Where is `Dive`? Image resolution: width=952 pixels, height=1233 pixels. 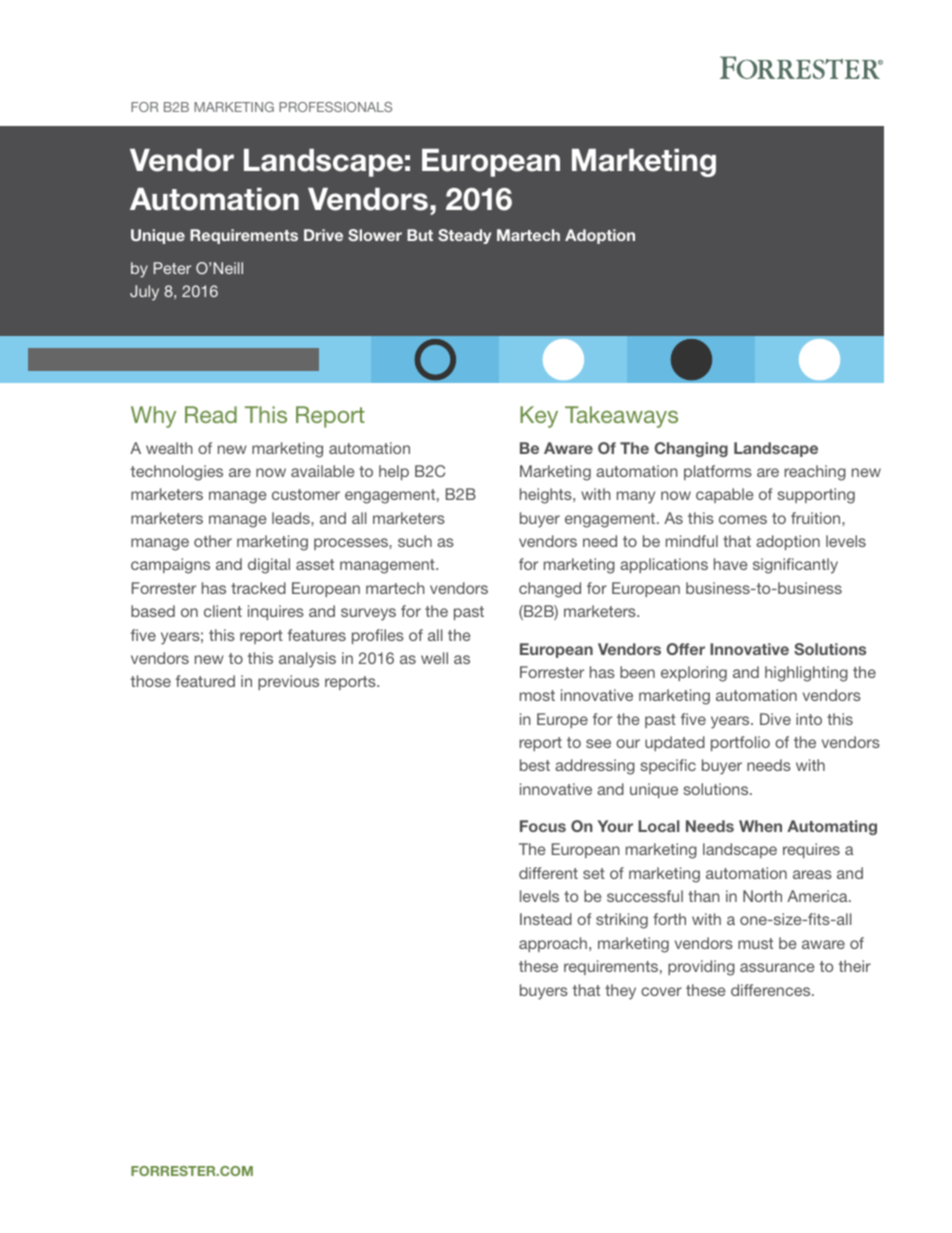
Dive is located at coordinates (775, 719).
